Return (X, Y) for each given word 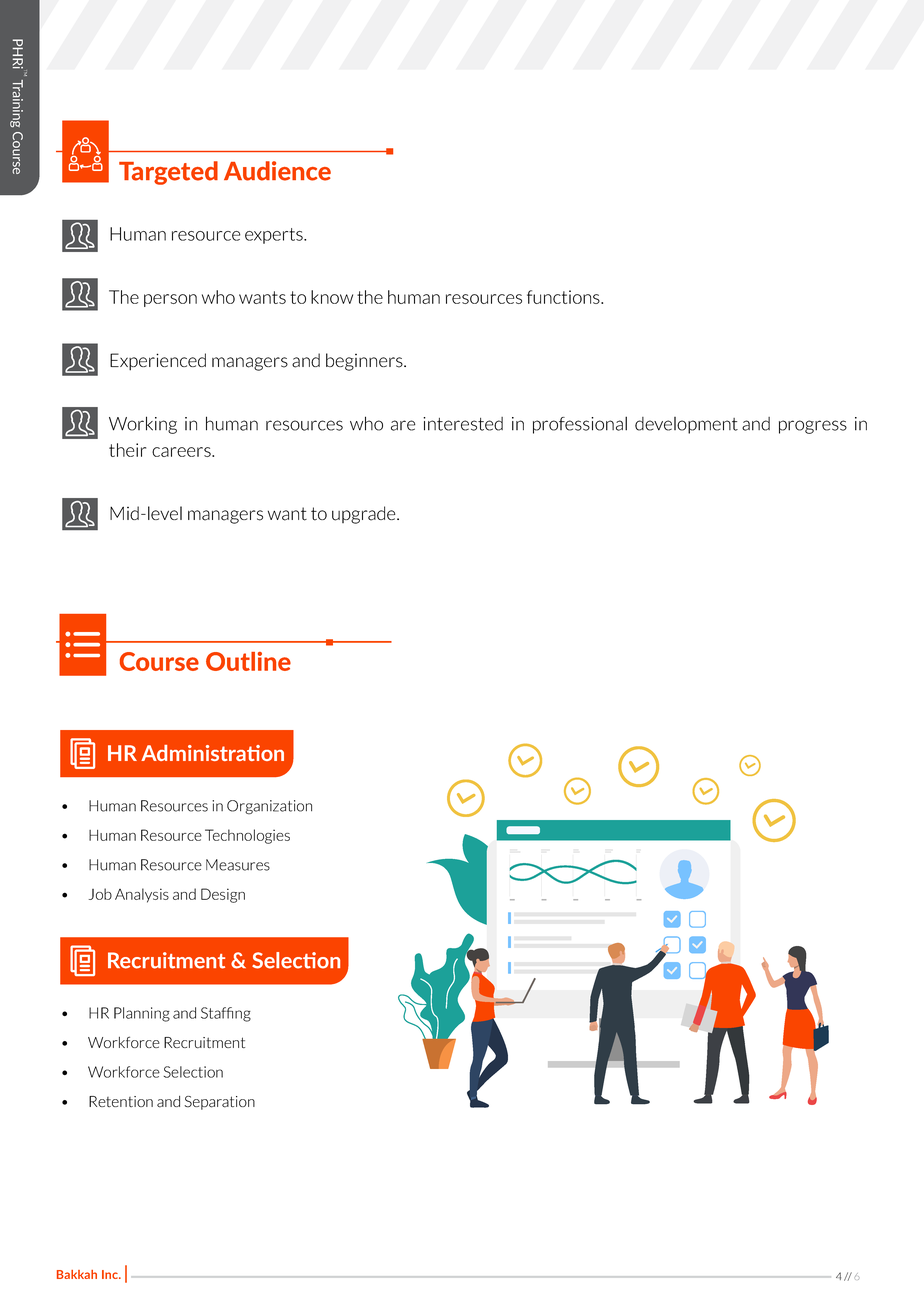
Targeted (168, 173)
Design (223, 895)
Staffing (226, 1014)
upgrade (365, 515)
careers (182, 452)
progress (813, 427)
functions (564, 297)
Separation (219, 1103)
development (686, 425)
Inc (111, 1274)
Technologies (247, 836)
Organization (269, 807)
